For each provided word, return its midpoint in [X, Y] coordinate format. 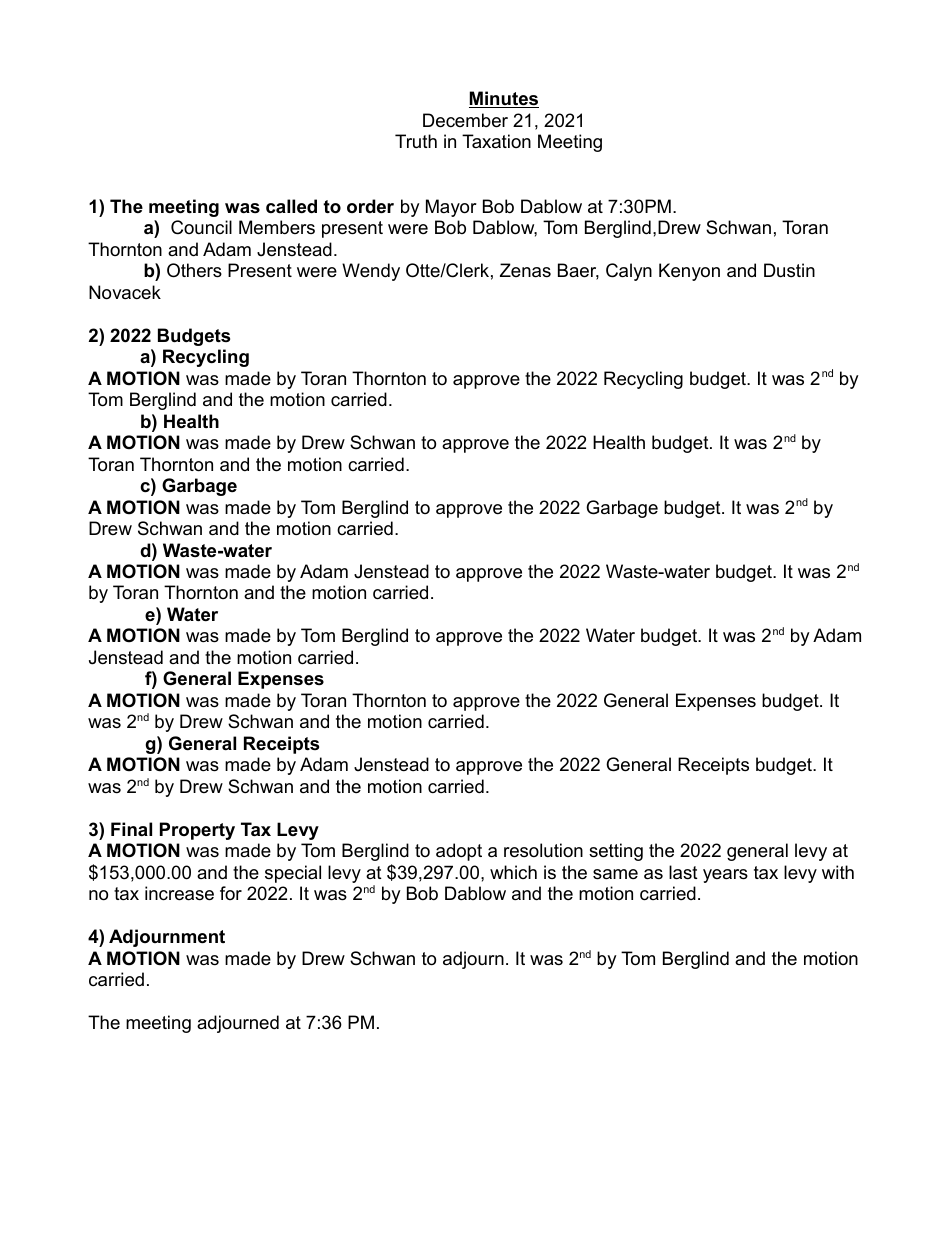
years [725, 876]
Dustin [789, 270]
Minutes [504, 99]
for [231, 893]
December [465, 120]
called [291, 206]
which [513, 872]
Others [194, 270]
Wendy [371, 272]
